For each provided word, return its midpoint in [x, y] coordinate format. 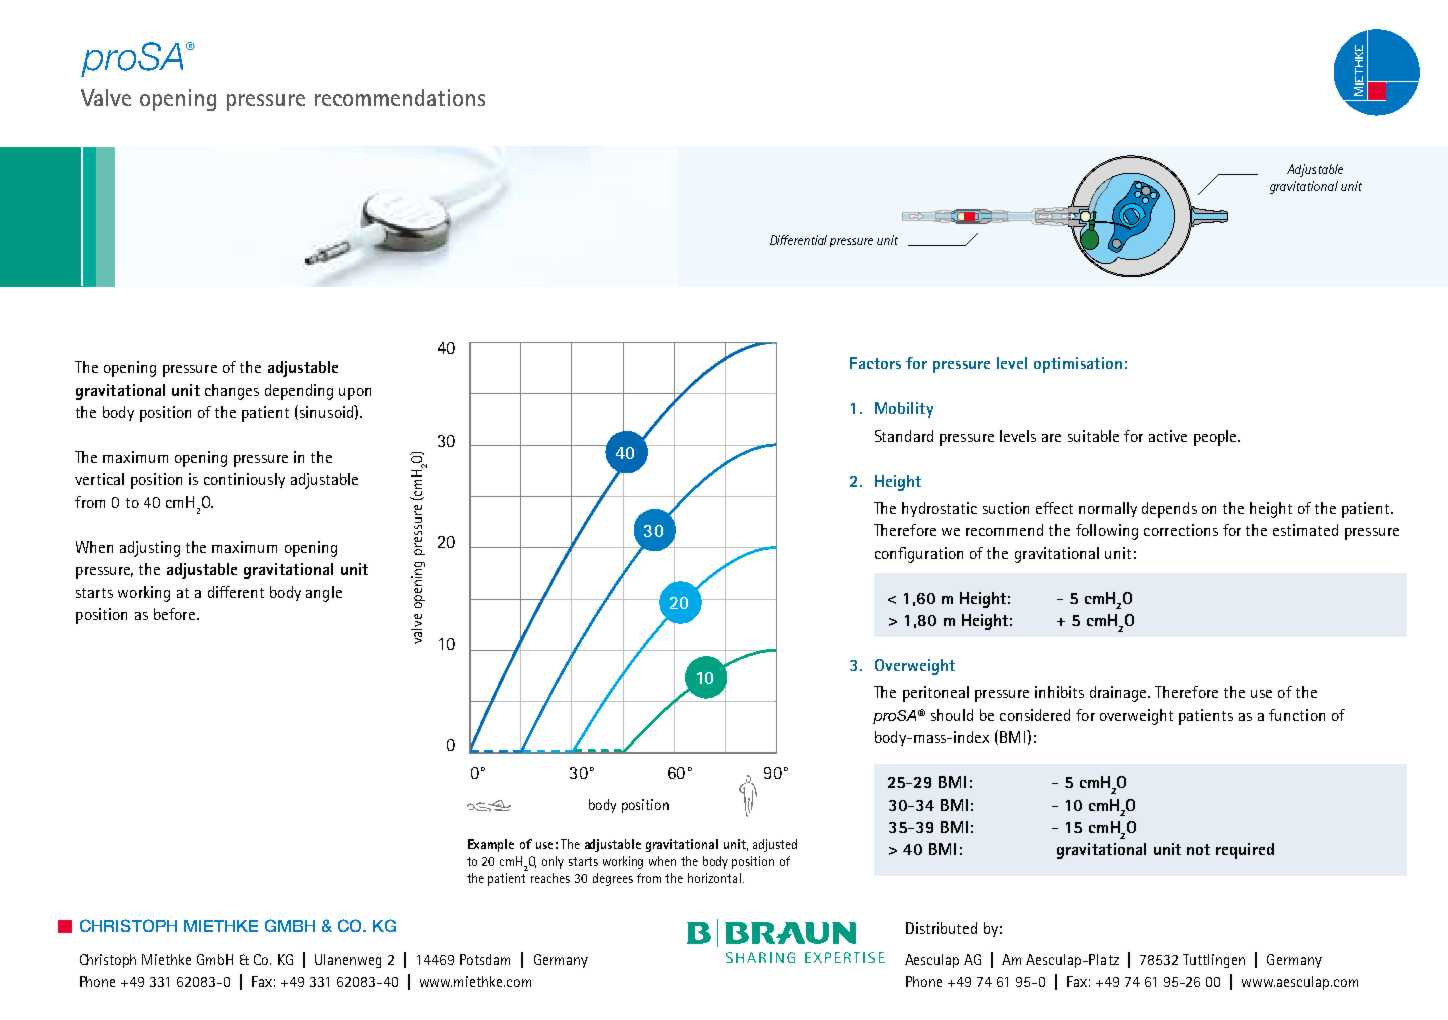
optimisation [1078, 365]
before [174, 614]
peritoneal [936, 694]
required [1245, 851]
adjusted [775, 845]
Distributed [941, 928]
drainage [1119, 694]
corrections [1181, 530]
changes [232, 392]
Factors [875, 363]
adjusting [150, 549]
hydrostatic [939, 509]
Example [491, 845]
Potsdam [485, 959]
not [1198, 849]
